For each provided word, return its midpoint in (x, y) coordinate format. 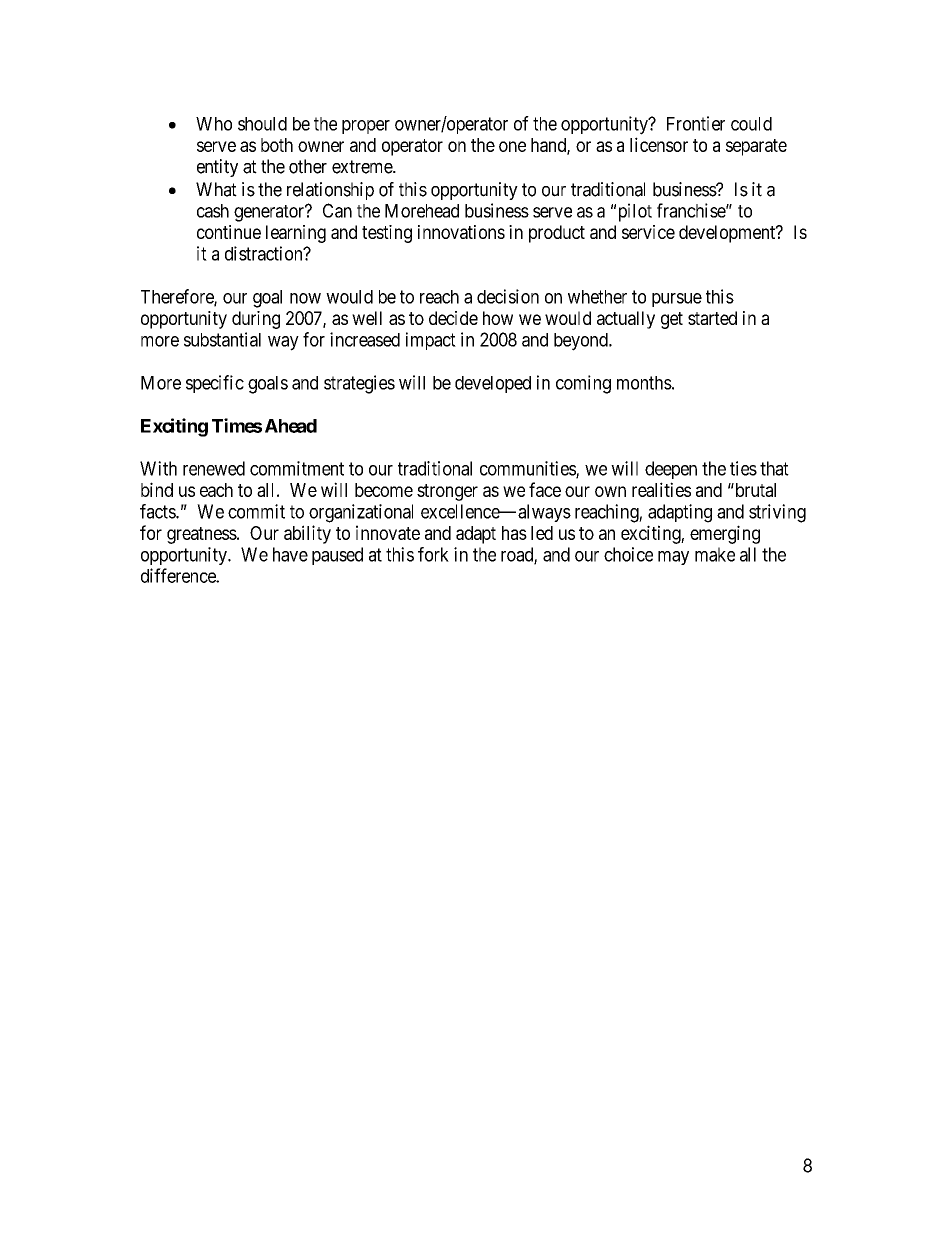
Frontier (696, 123)
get (672, 320)
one (512, 146)
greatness (202, 535)
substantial (222, 339)
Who (214, 124)
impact (431, 341)
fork (433, 554)
